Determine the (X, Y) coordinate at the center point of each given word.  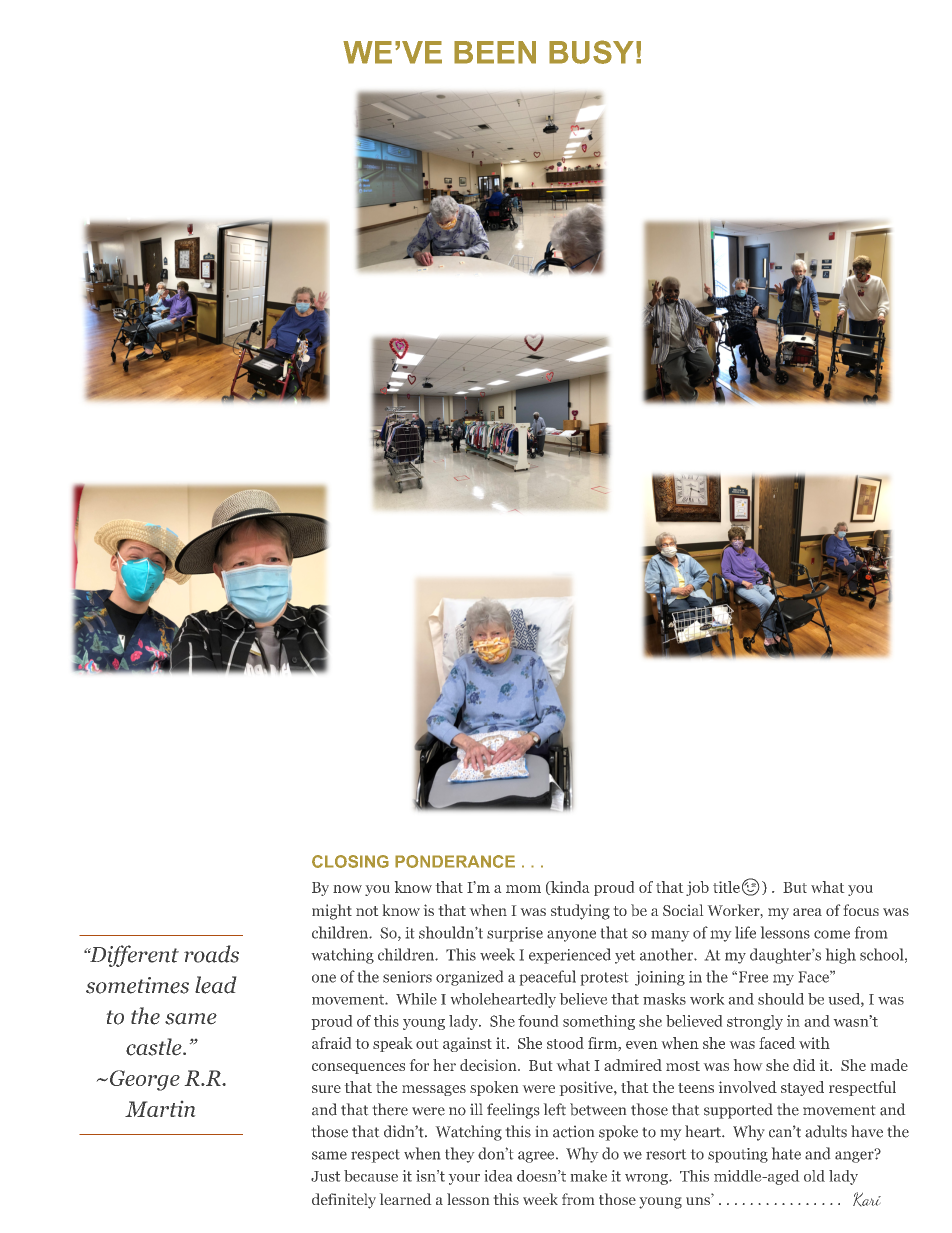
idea (498, 1176)
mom (523, 889)
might (332, 912)
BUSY (591, 52)
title (726, 887)
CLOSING (350, 861)
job (697, 888)
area (807, 912)
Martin (160, 1109)
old (814, 1176)
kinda (569, 888)
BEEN (495, 52)
